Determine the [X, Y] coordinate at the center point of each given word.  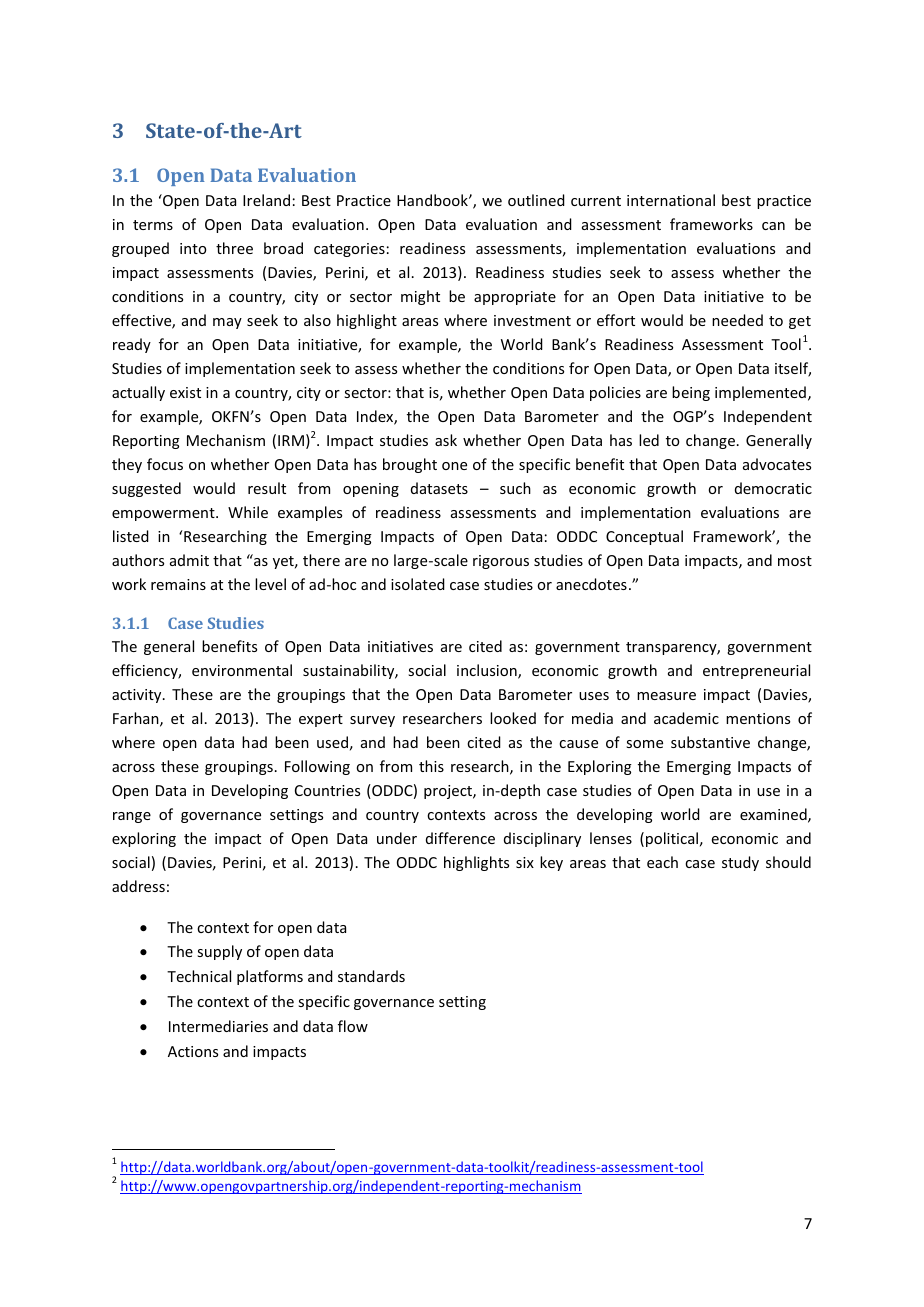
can [773, 226]
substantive [710, 742]
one [454, 466]
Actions [193, 1051]
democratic [773, 488]
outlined [536, 200]
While [248, 512]
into [193, 248]
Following [317, 767]
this [431, 766]
